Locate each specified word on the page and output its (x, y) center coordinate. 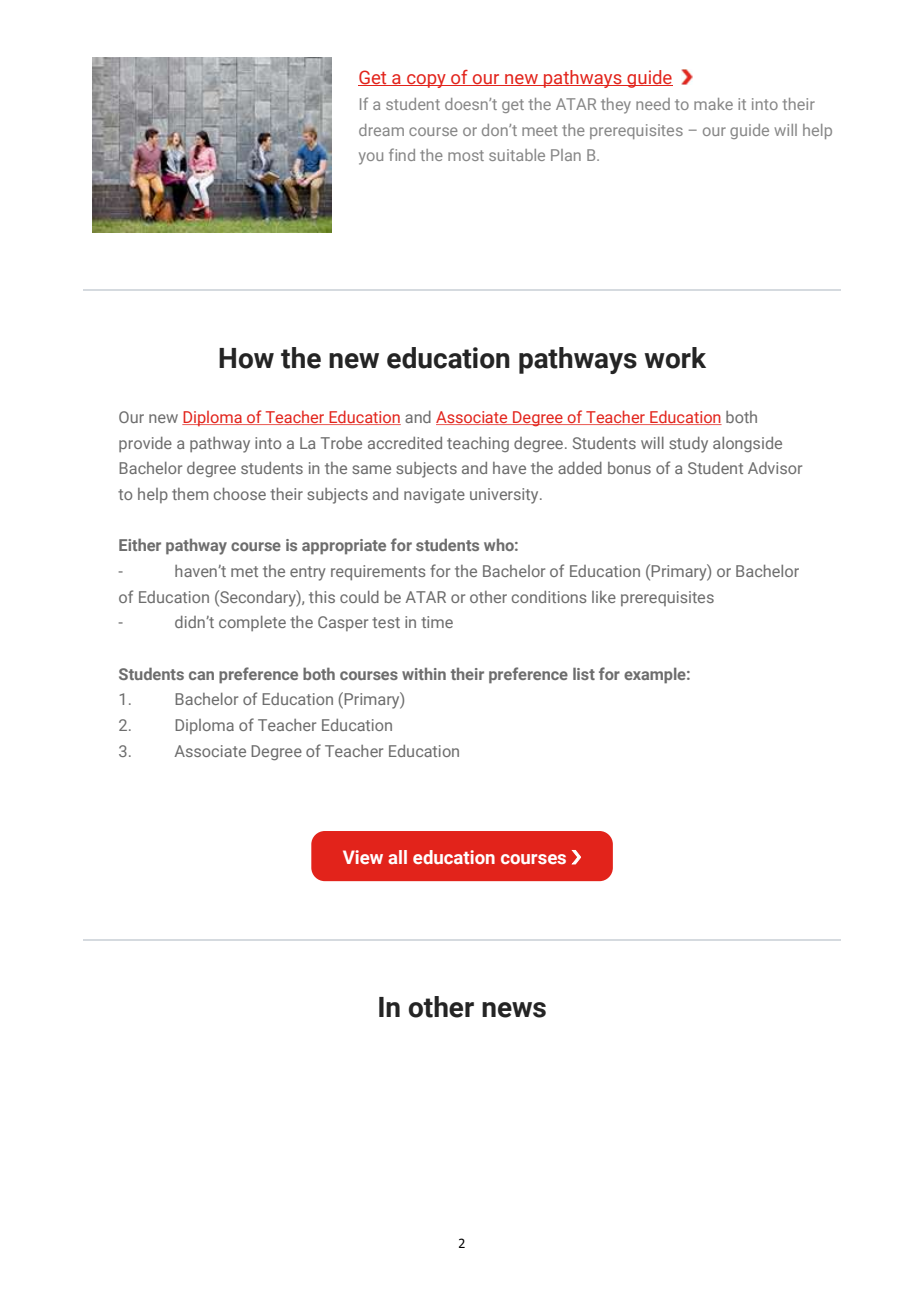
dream (381, 130)
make (713, 104)
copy (426, 81)
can (201, 675)
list (584, 673)
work (675, 358)
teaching (478, 444)
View (363, 857)
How (246, 358)
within (424, 674)
